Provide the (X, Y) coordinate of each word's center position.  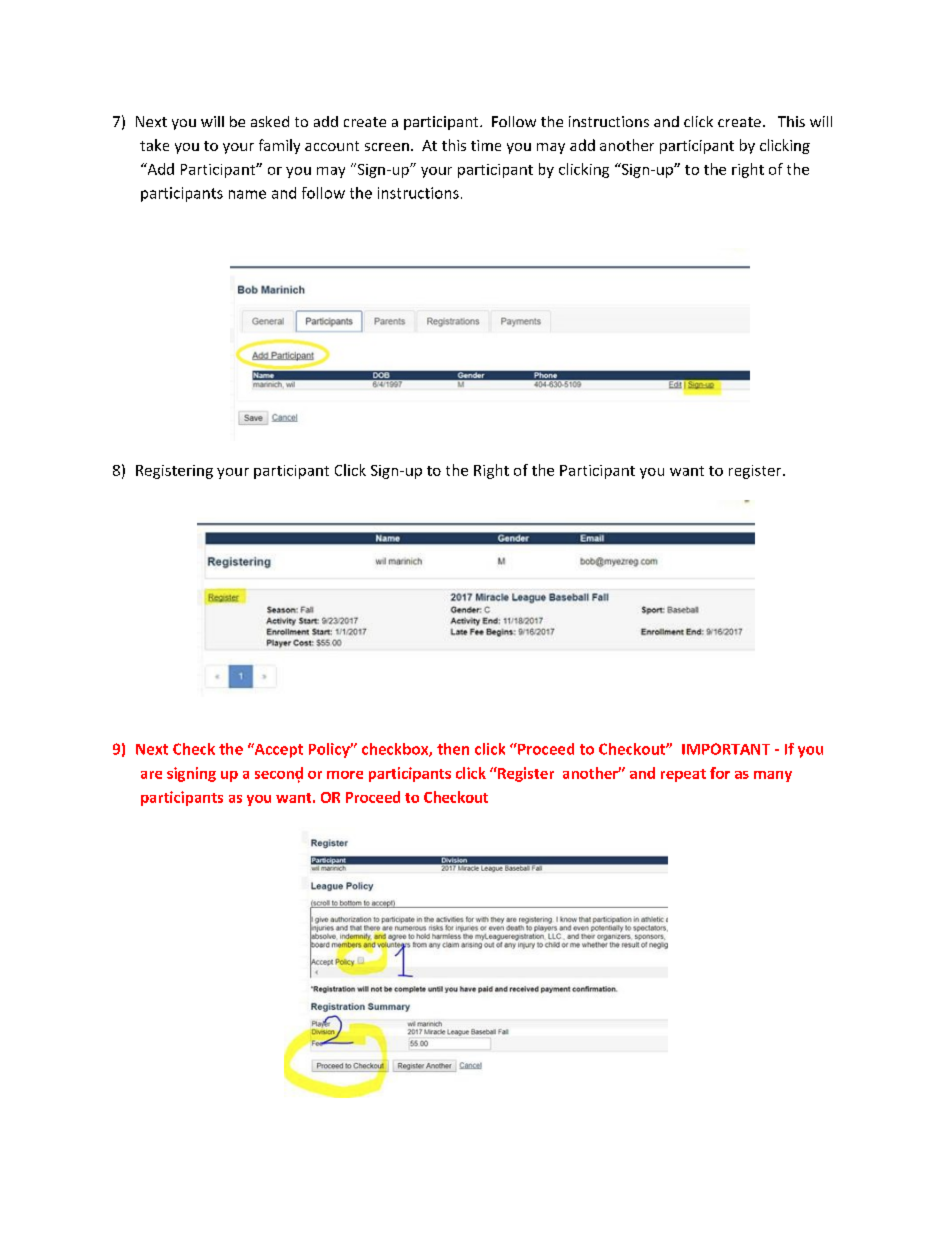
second (279, 774)
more (345, 775)
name (247, 194)
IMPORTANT (726, 749)
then (453, 749)
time (486, 145)
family (279, 146)
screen (387, 147)
